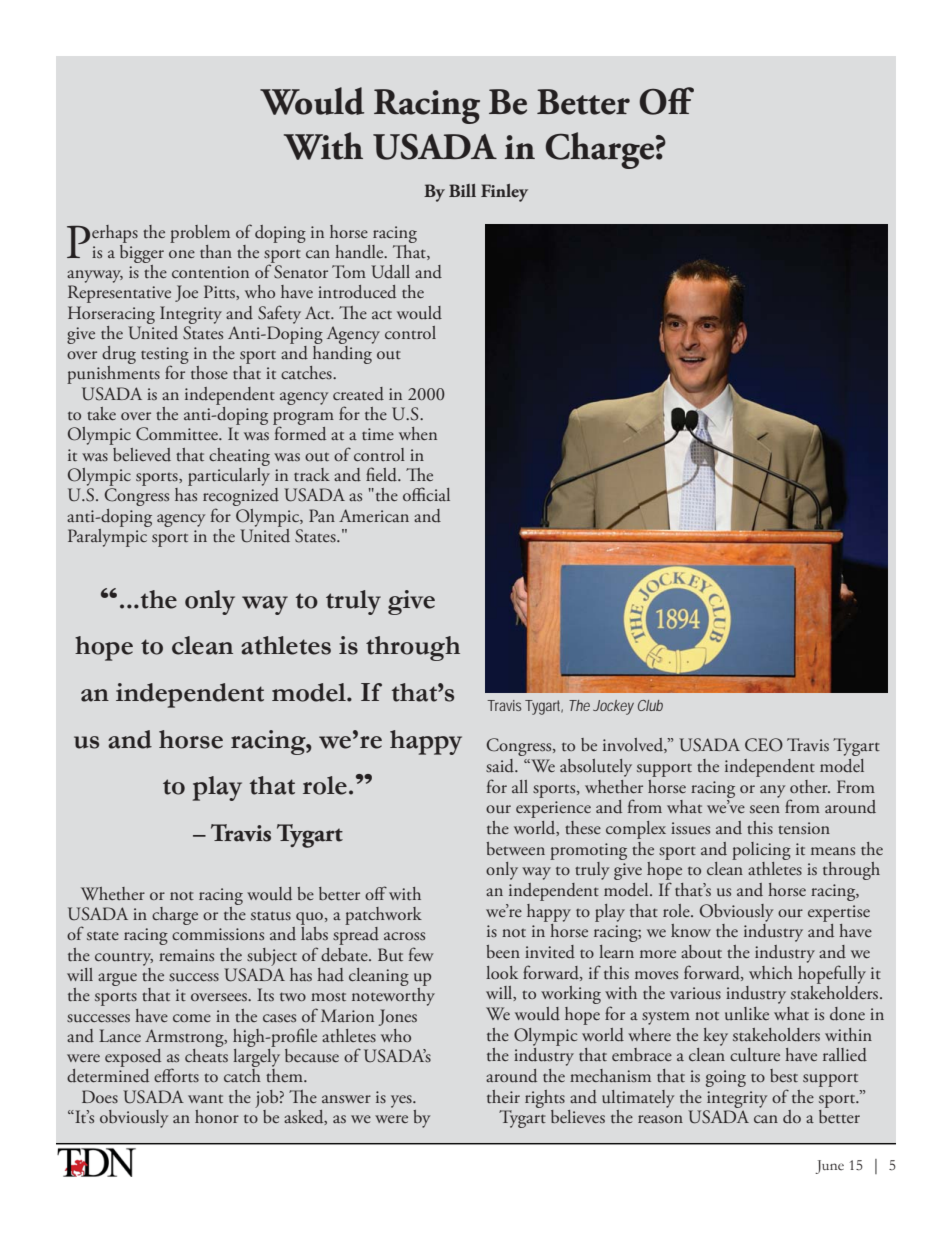 The width and height of the document is (952, 1233). Describe the element at coordinates (501, 766) in the document. I see `said` at that location.
